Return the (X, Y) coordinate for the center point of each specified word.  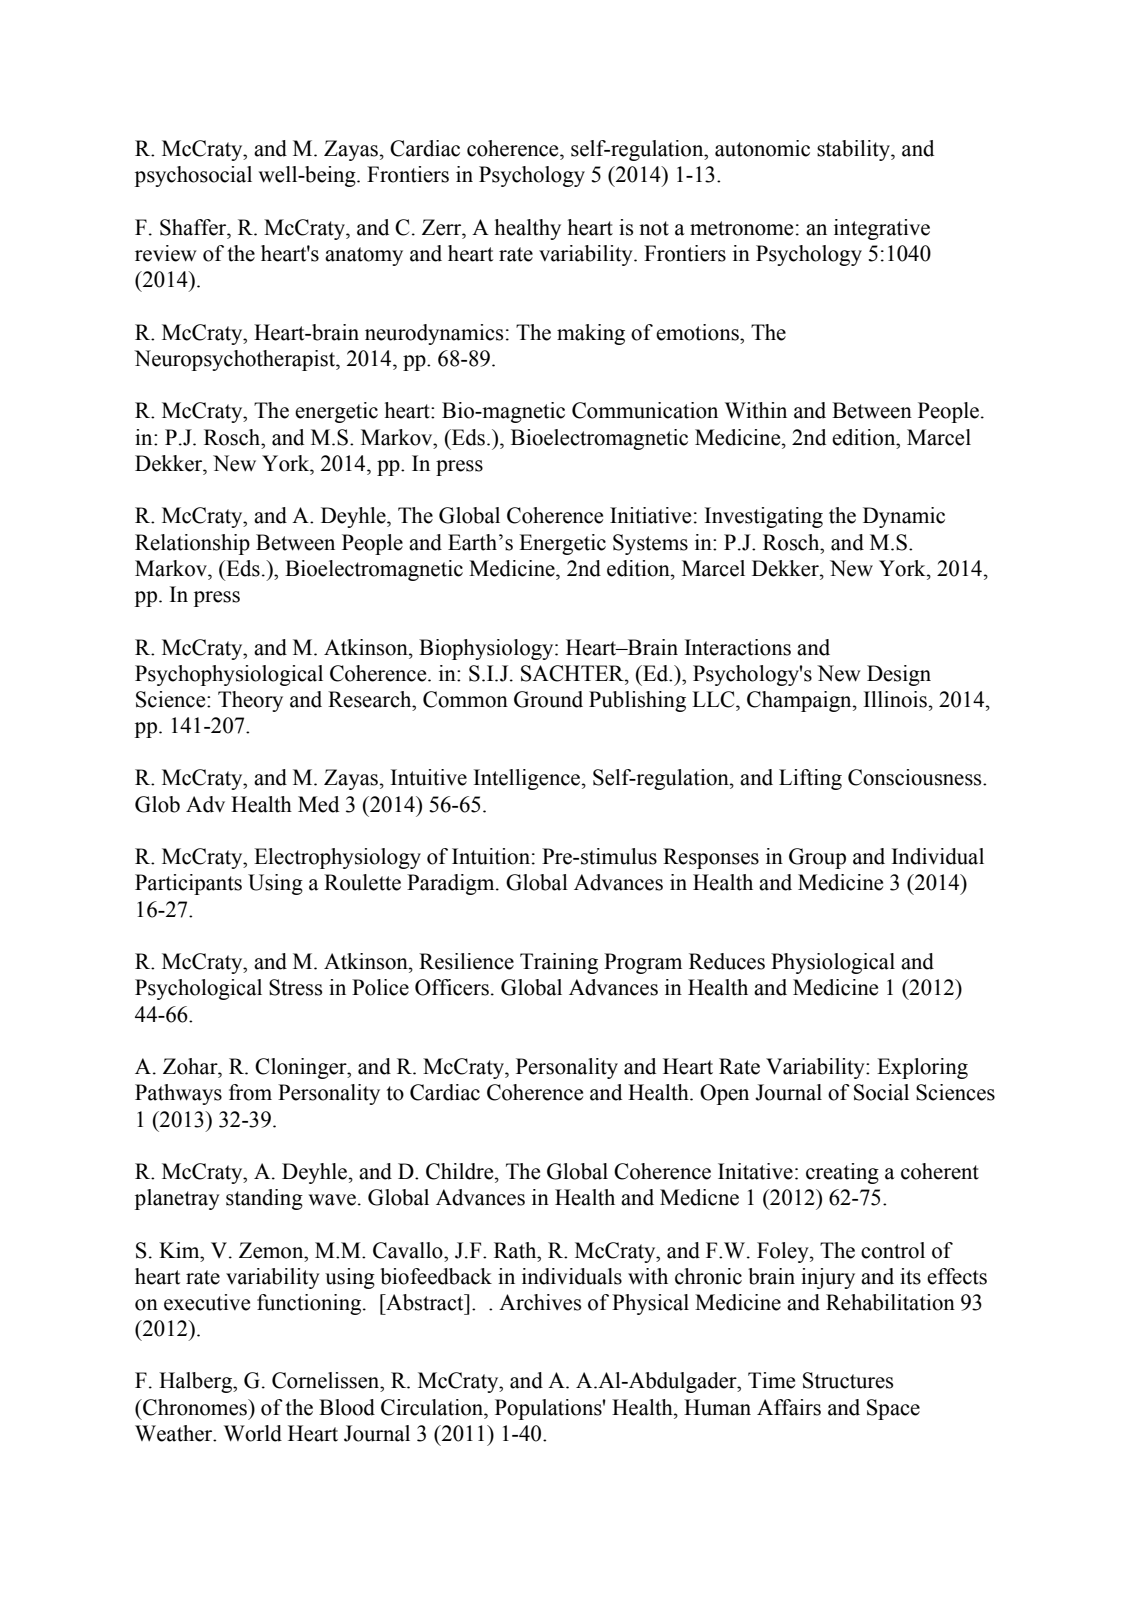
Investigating (764, 517)
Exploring (922, 1068)
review (166, 253)
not (654, 228)
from (250, 1092)
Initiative (650, 515)
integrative (882, 229)
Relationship (192, 544)
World (253, 1433)
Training (559, 963)
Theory (250, 701)
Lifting (810, 779)
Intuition (491, 856)
